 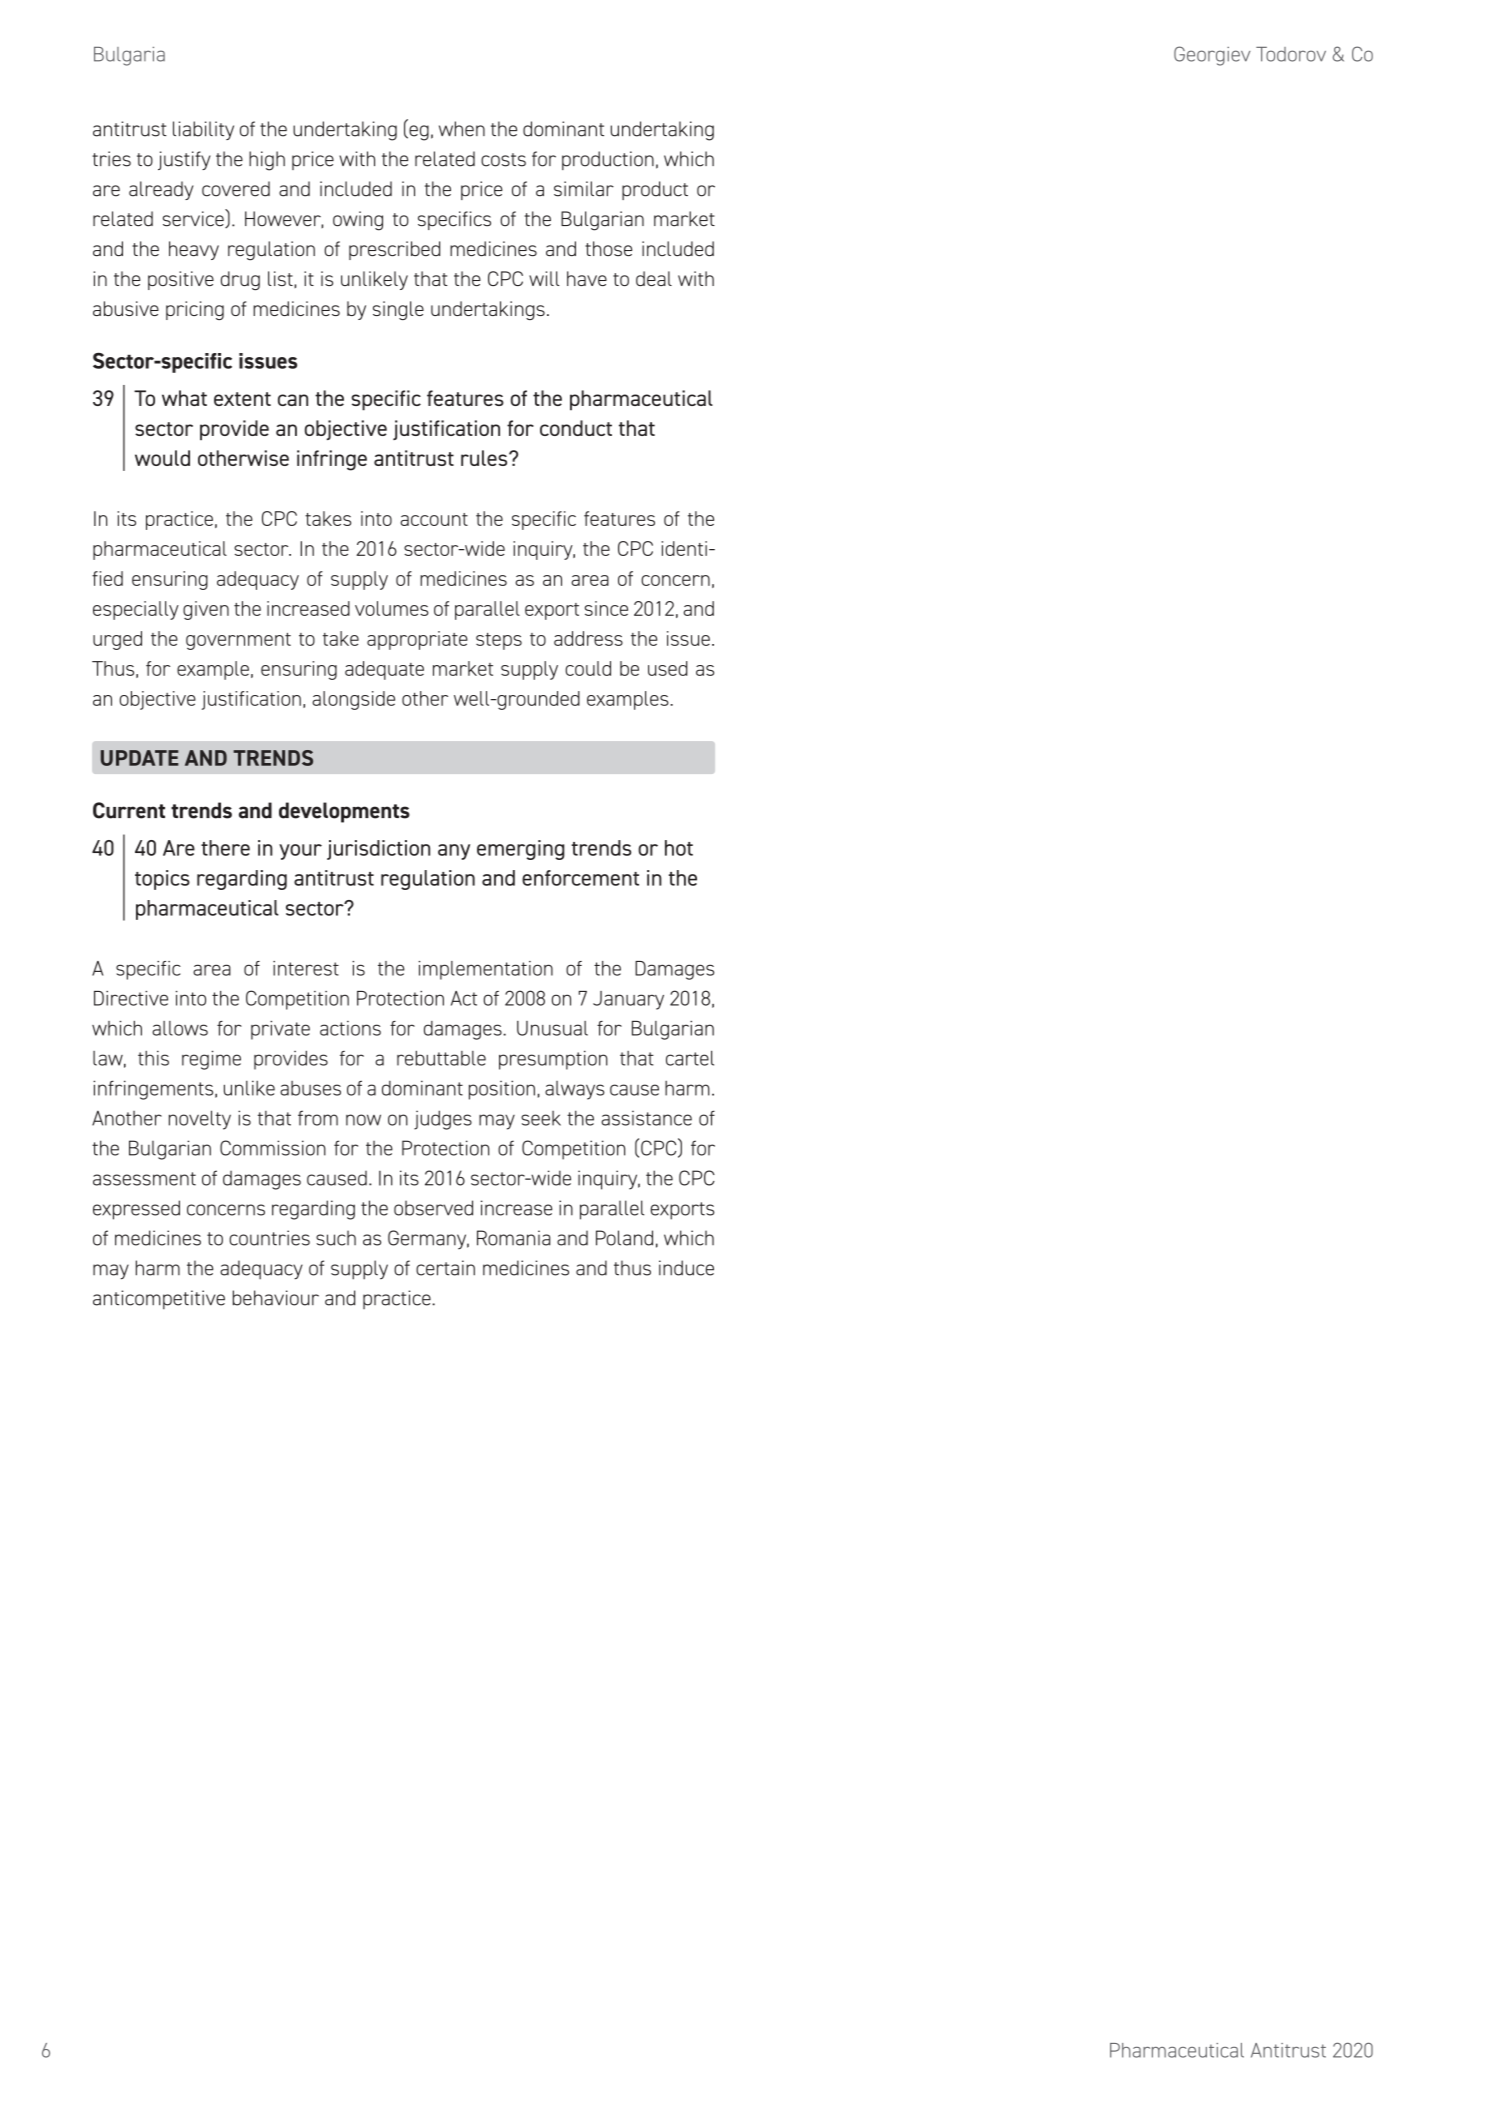 What do you see at coordinates (588, 668) in the screenshot?
I see `could` at bounding box center [588, 668].
